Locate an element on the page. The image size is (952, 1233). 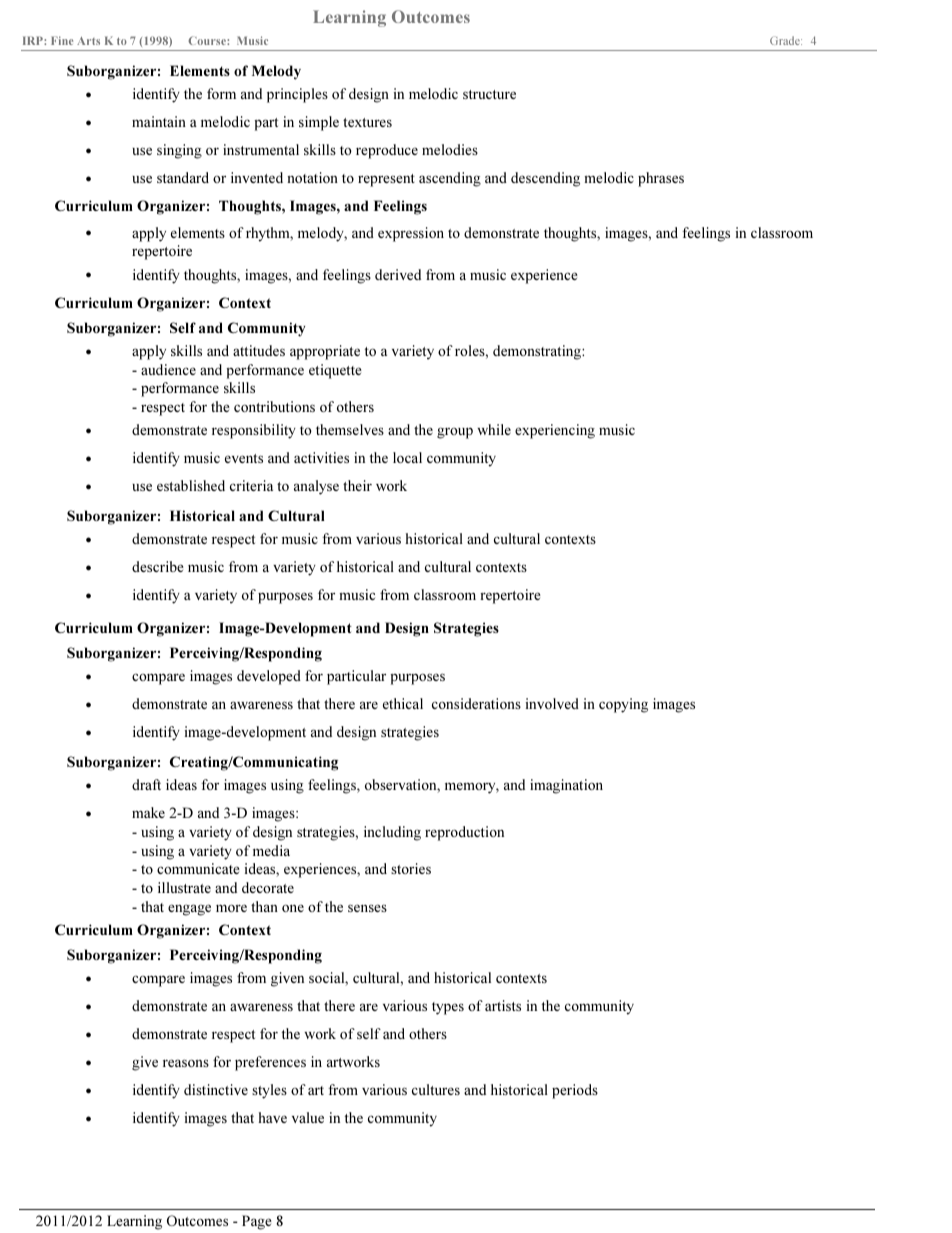
imagination is located at coordinates (566, 786).
